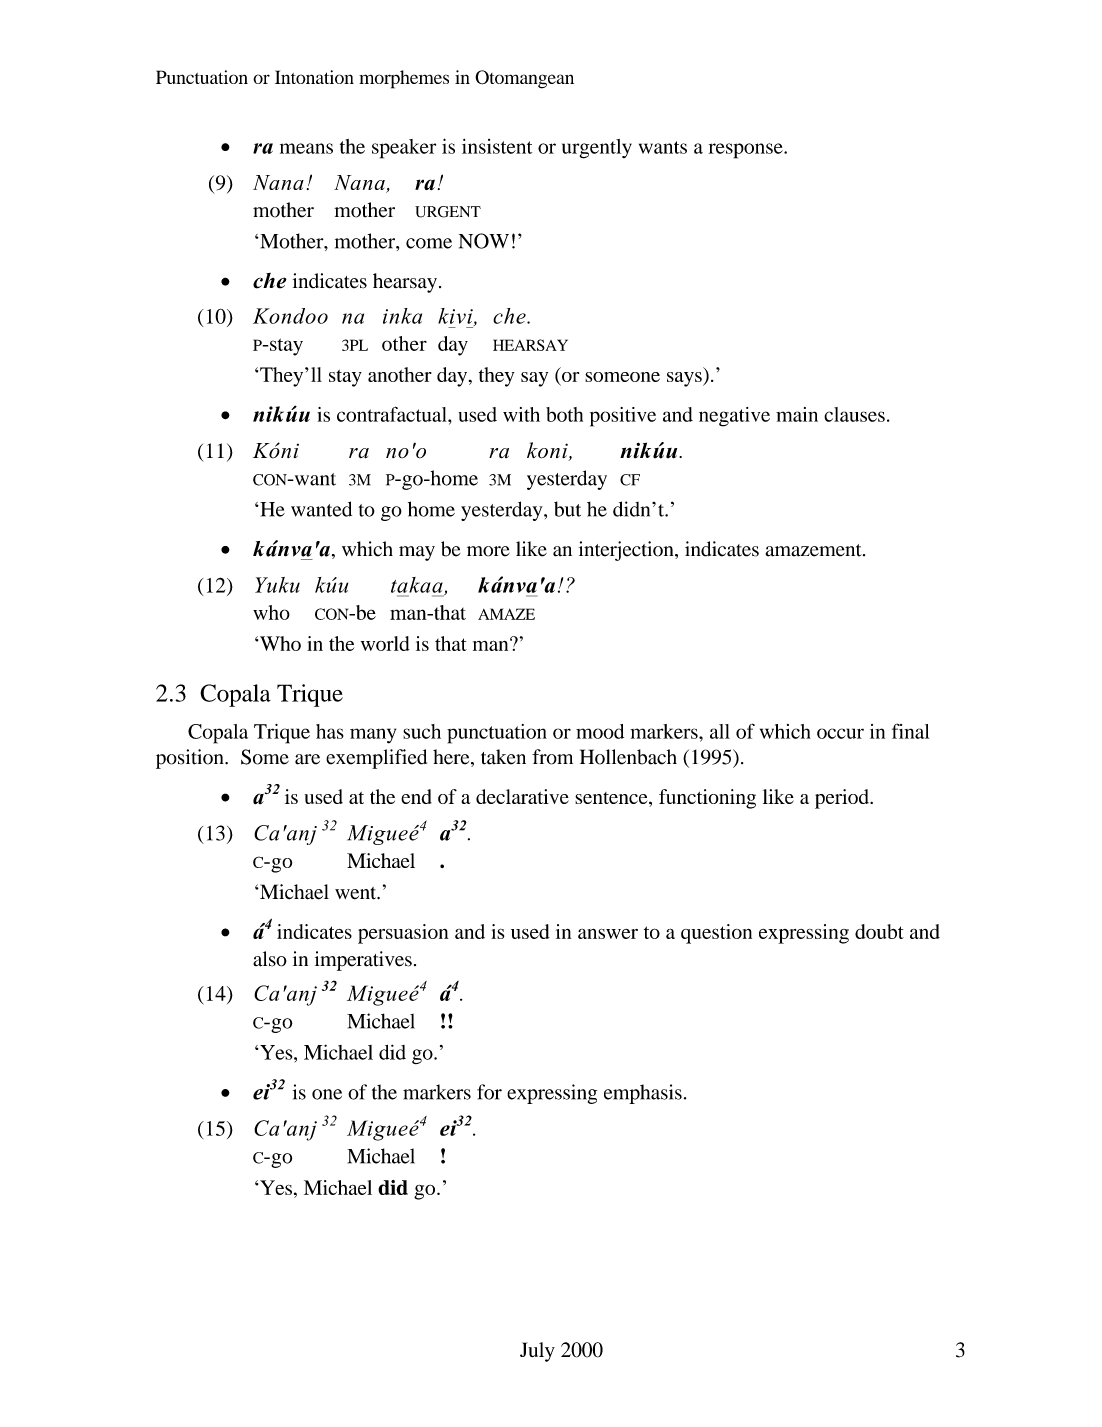  I want to click on but, so click(567, 509).
